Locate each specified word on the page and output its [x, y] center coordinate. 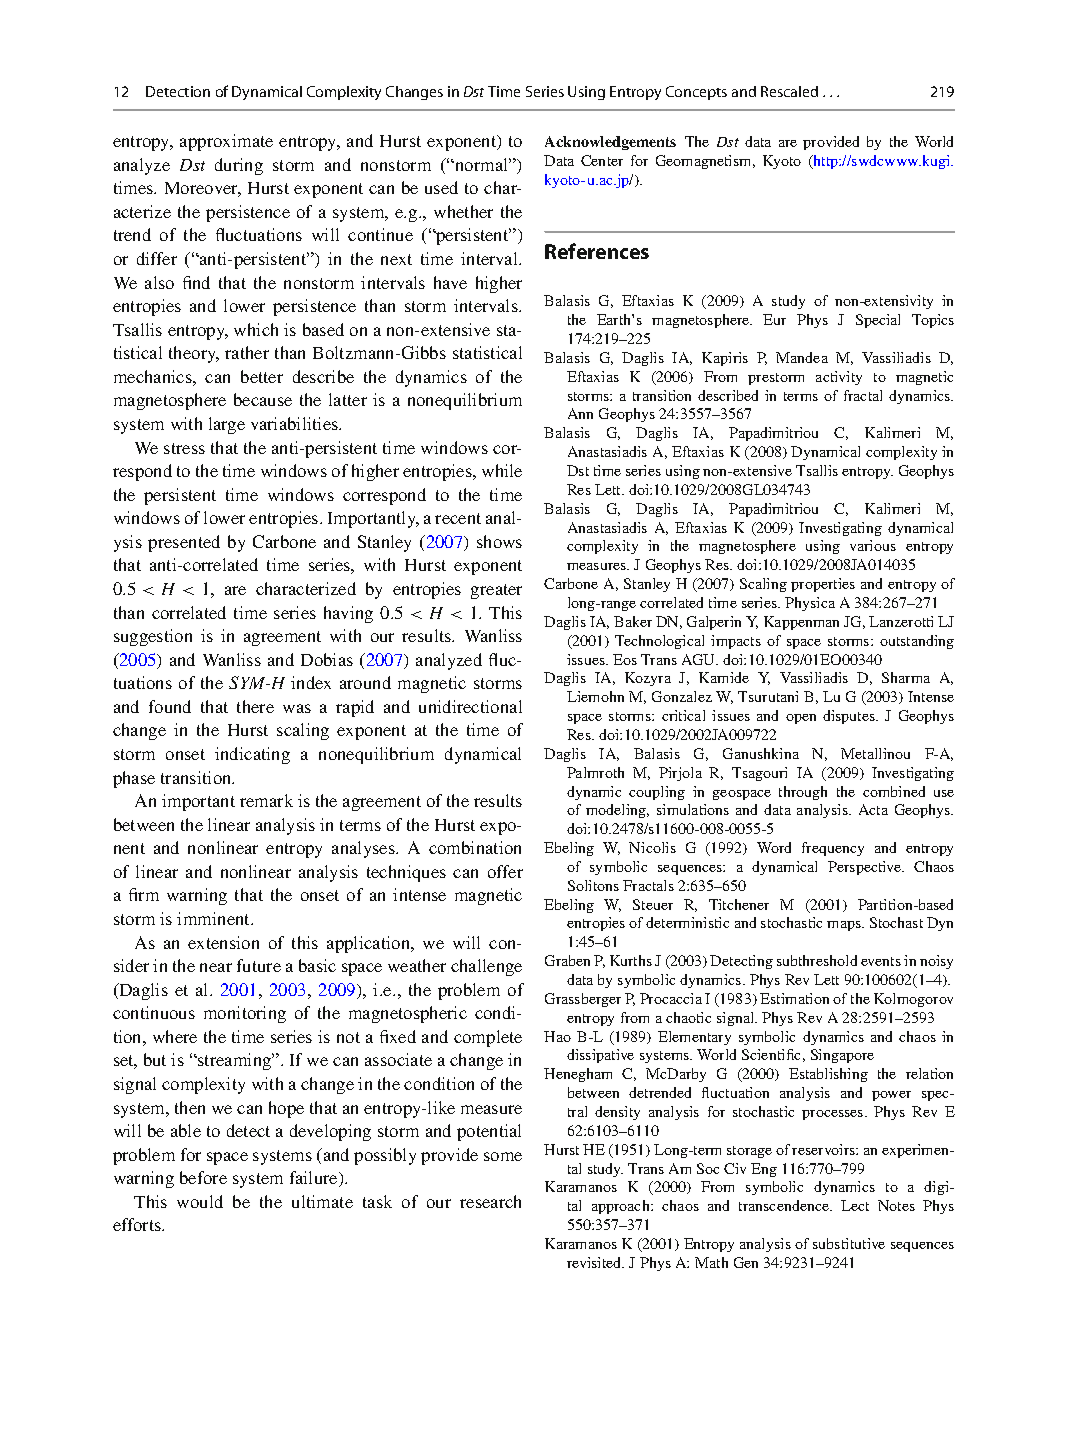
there [255, 706]
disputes [850, 717]
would [200, 1201]
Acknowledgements [610, 143]
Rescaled [789, 91]
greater [496, 591]
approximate [226, 142]
